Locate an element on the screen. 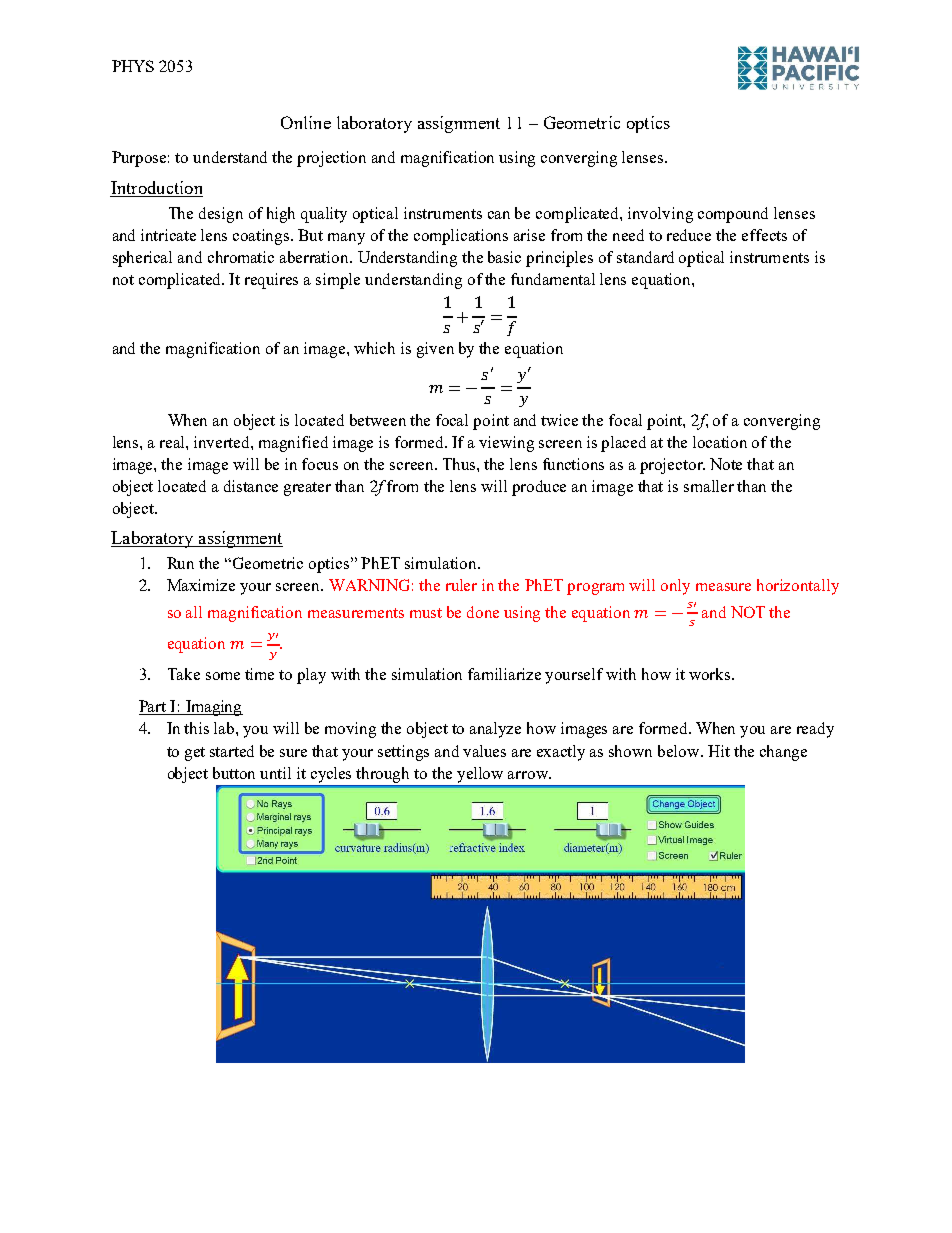 The width and height of the screenshot is (952, 1233). values is located at coordinates (484, 751).
